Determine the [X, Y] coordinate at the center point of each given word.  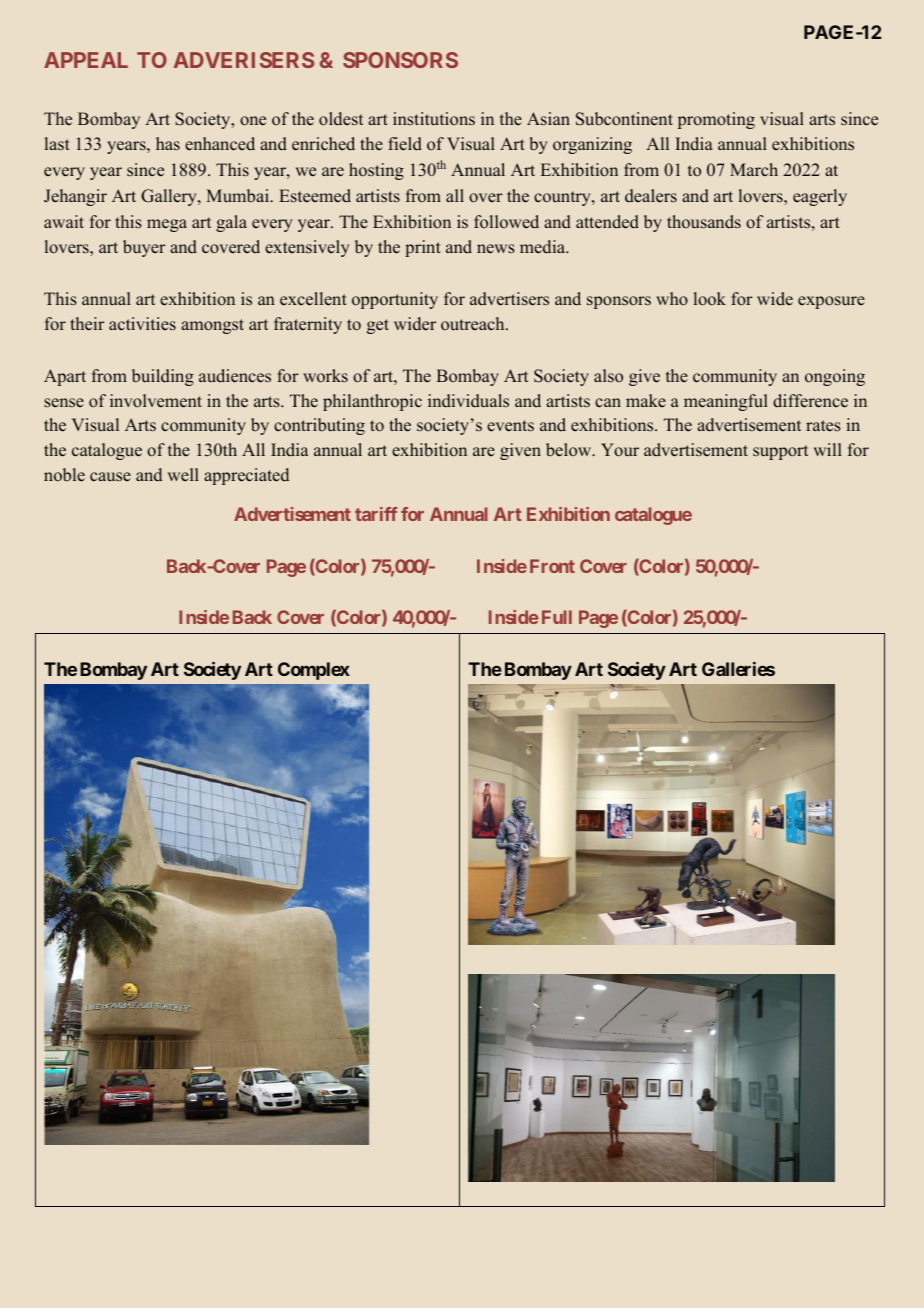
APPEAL [86, 60]
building [163, 377]
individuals [468, 401]
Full [557, 617]
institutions [434, 119]
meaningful [726, 402]
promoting [716, 120]
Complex [314, 671]
